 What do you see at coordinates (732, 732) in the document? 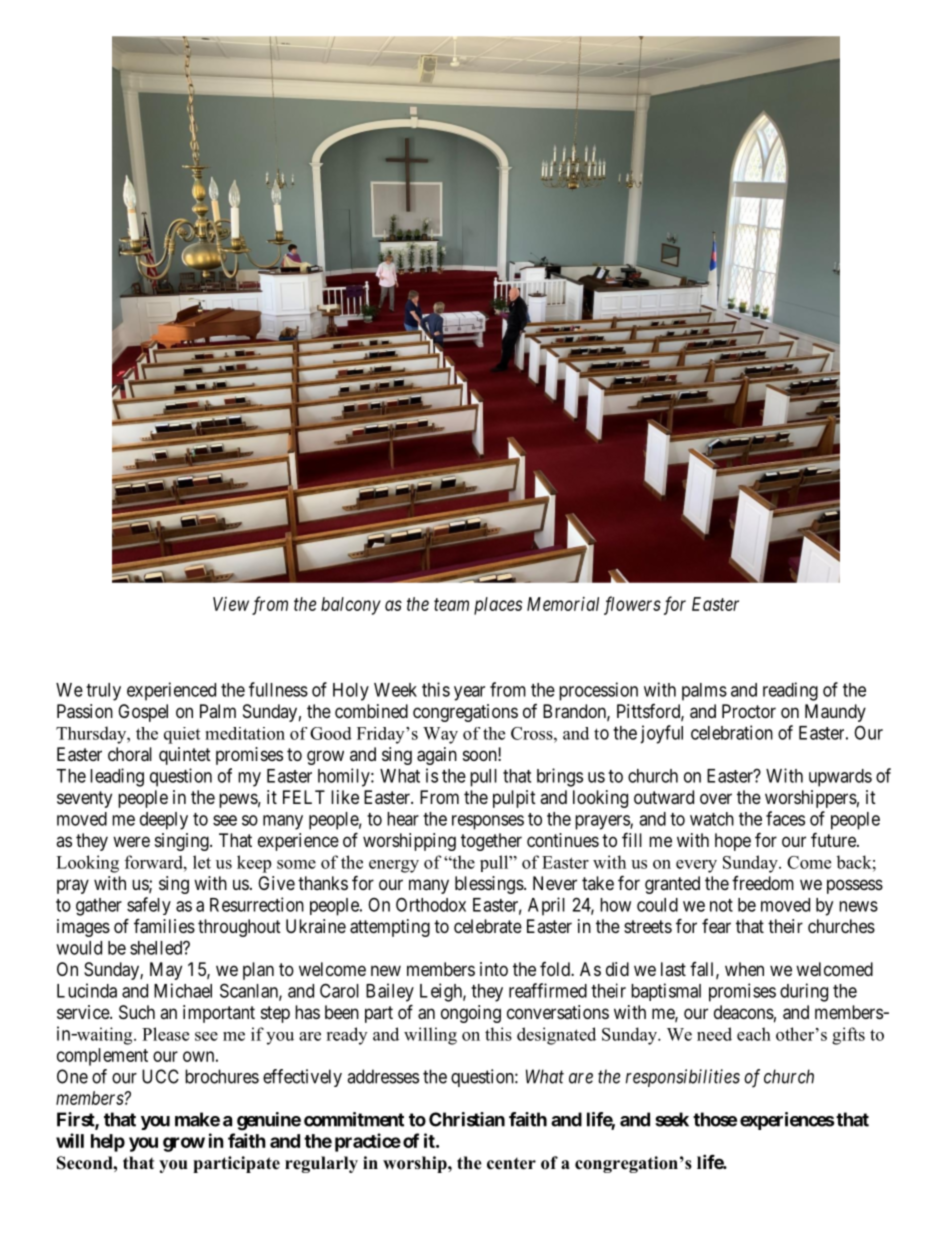
I see `celebration` at bounding box center [732, 732].
